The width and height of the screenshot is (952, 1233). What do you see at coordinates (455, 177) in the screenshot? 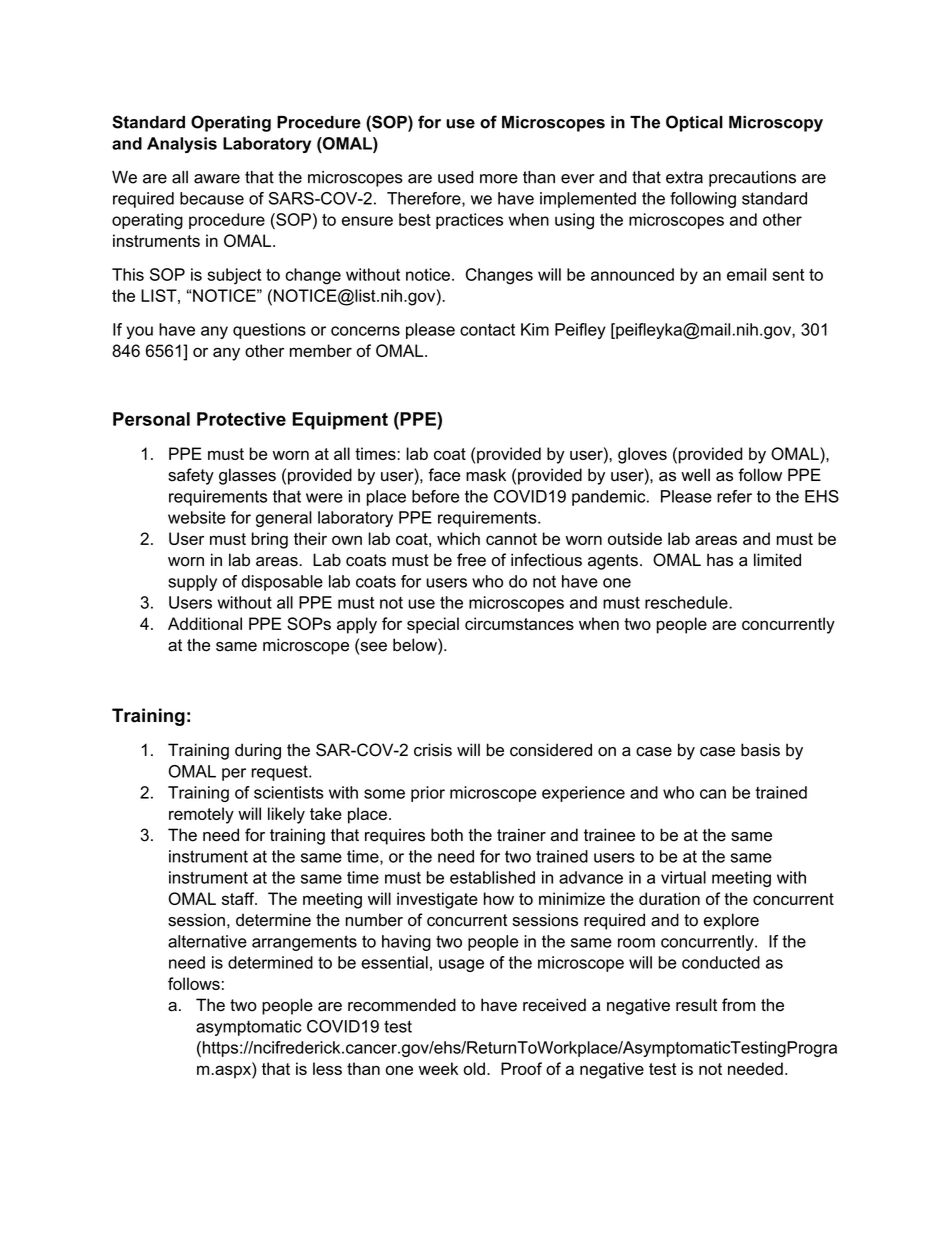
I see `used` at bounding box center [455, 177].
